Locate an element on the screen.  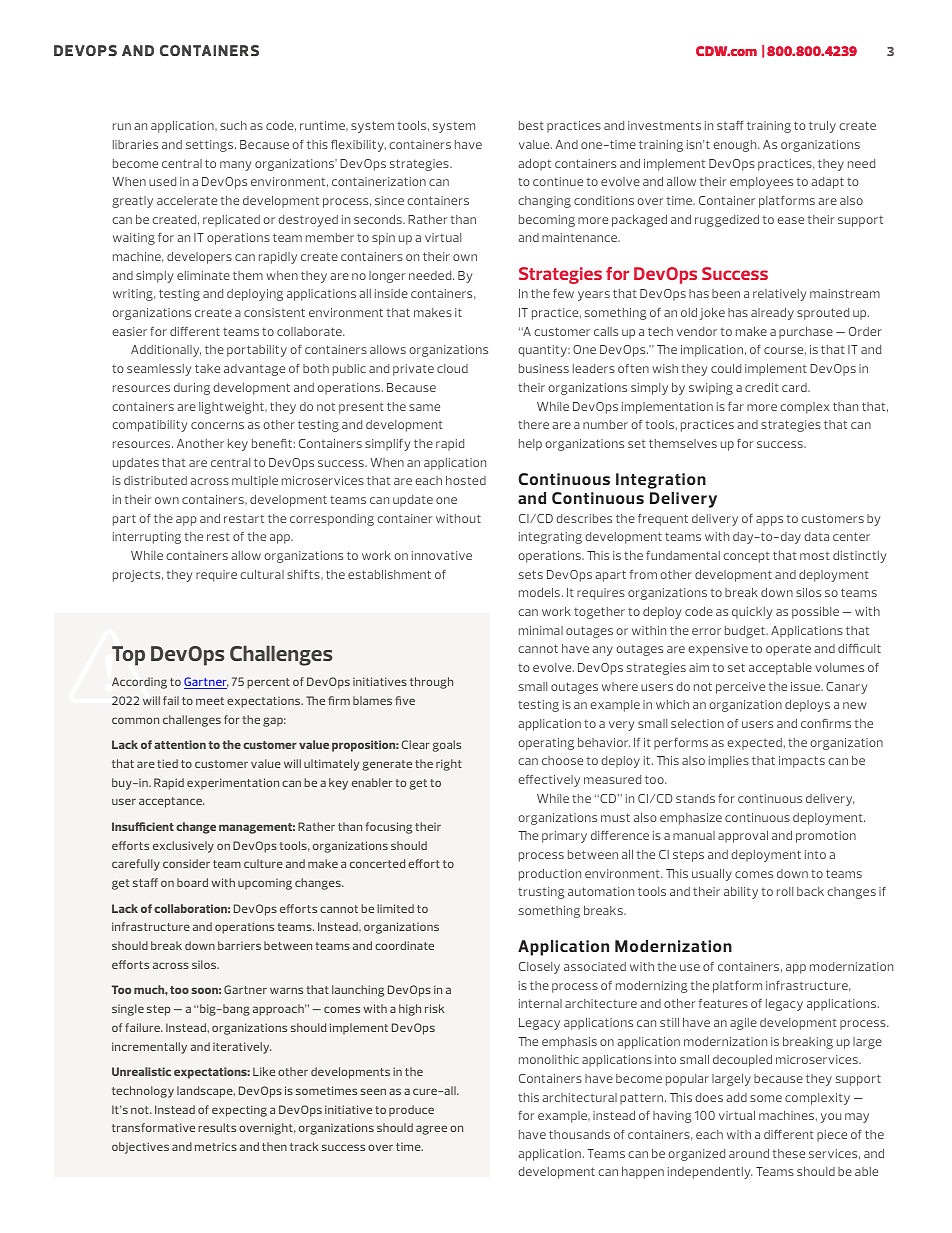
agree is located at coordinates (431, 1130).
